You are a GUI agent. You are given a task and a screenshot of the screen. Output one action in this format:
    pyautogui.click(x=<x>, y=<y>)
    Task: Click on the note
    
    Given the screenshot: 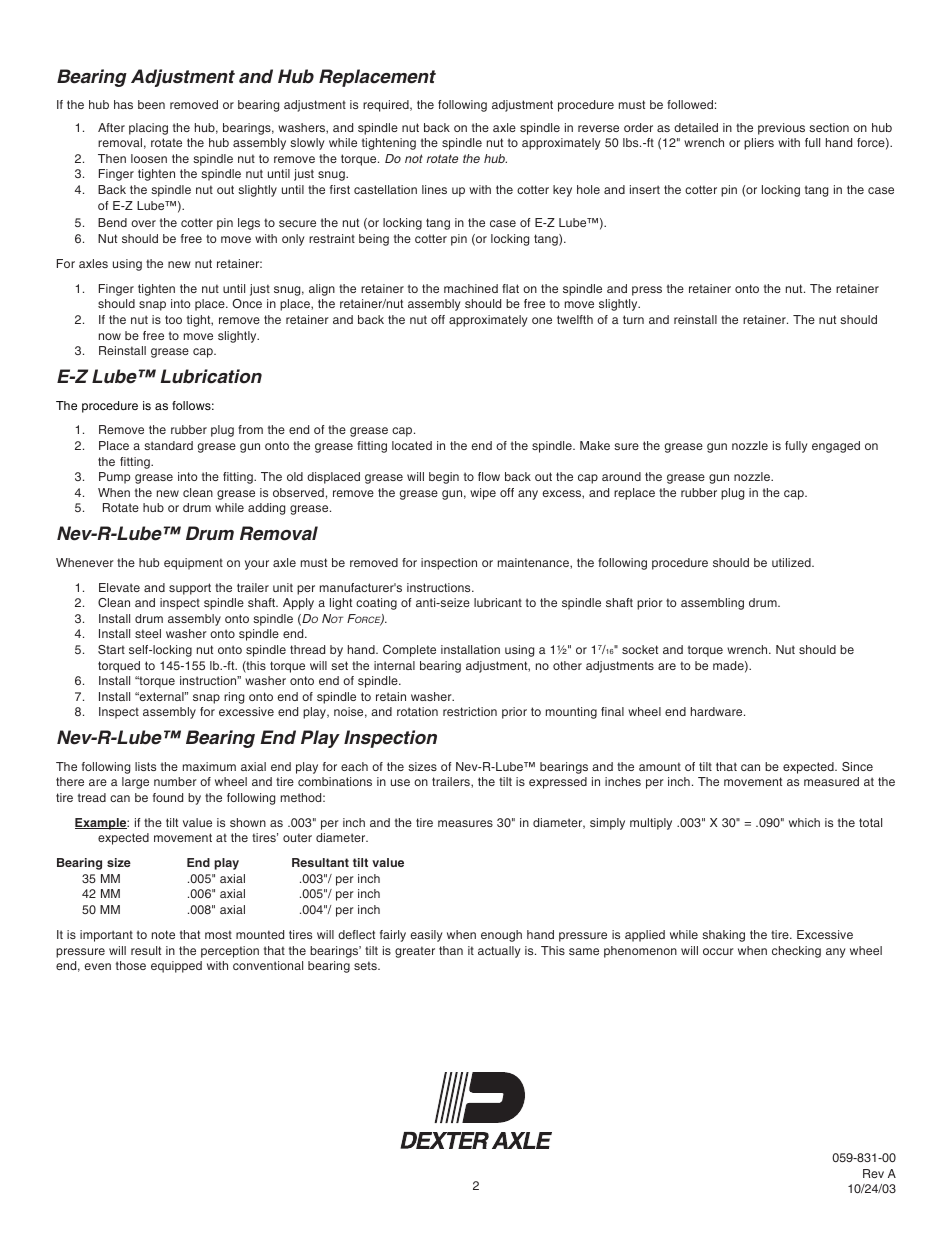 What is the action you would take?
    pyautogui.click(x=163, y=934)
